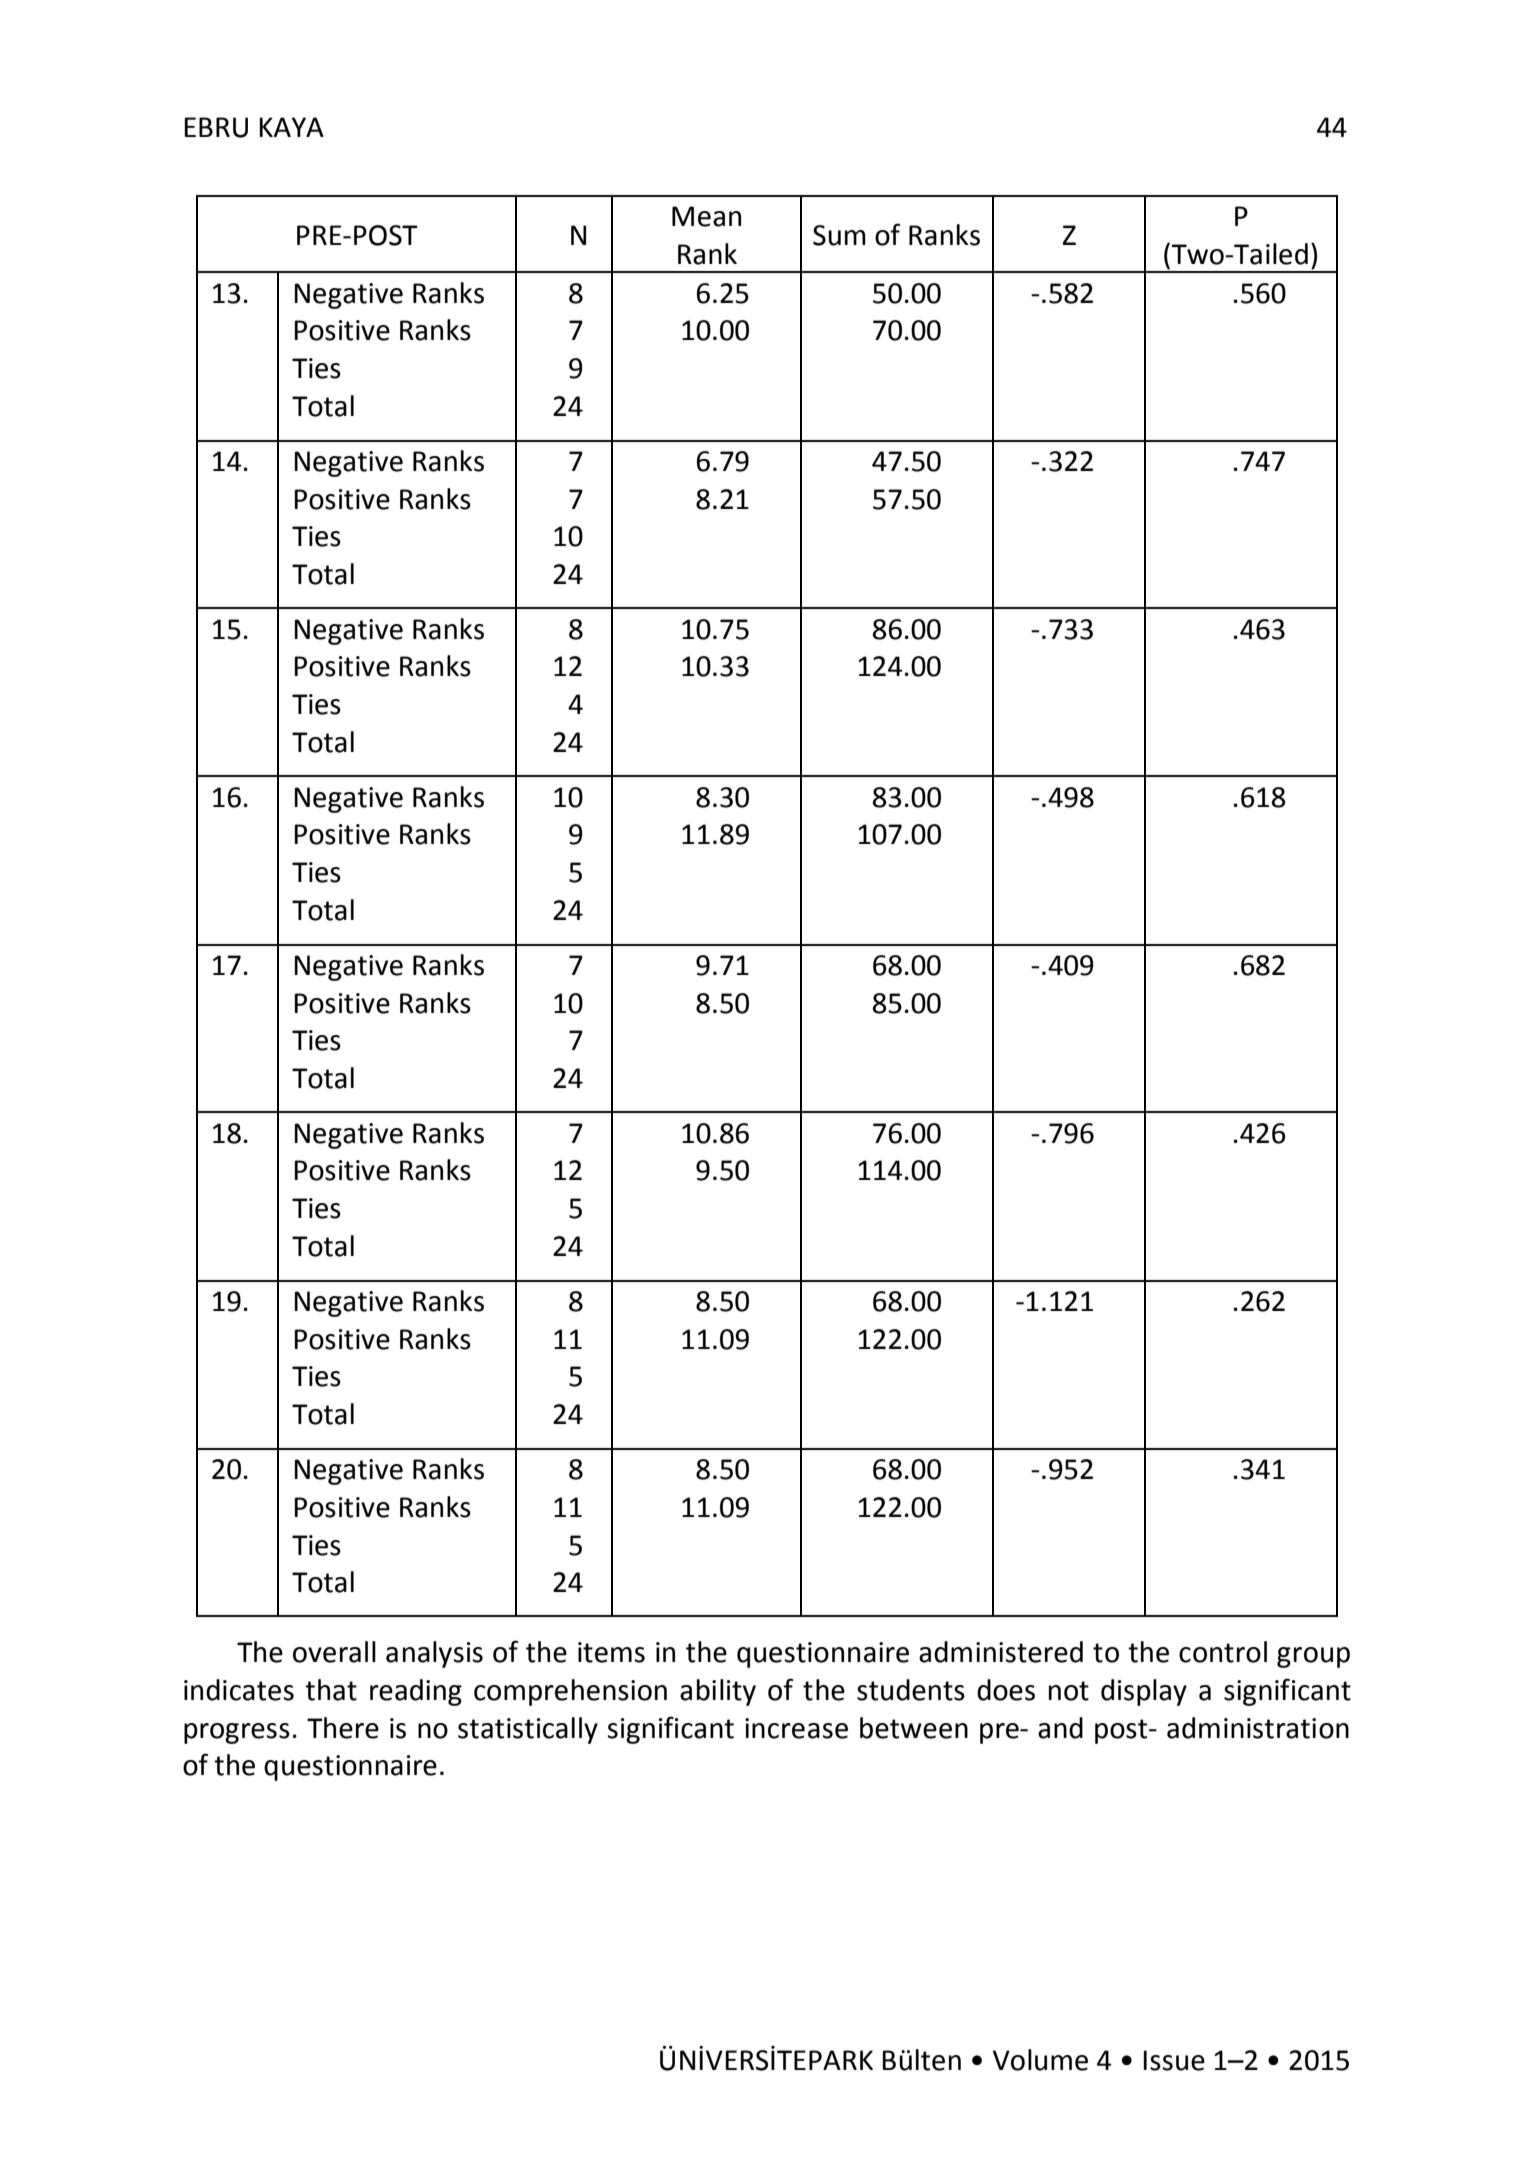 This image has height=2170, width=1533. What do you see at coordinates (1144, 1692) in the image?
I see `display` at bounding box center [1144, 1692].
